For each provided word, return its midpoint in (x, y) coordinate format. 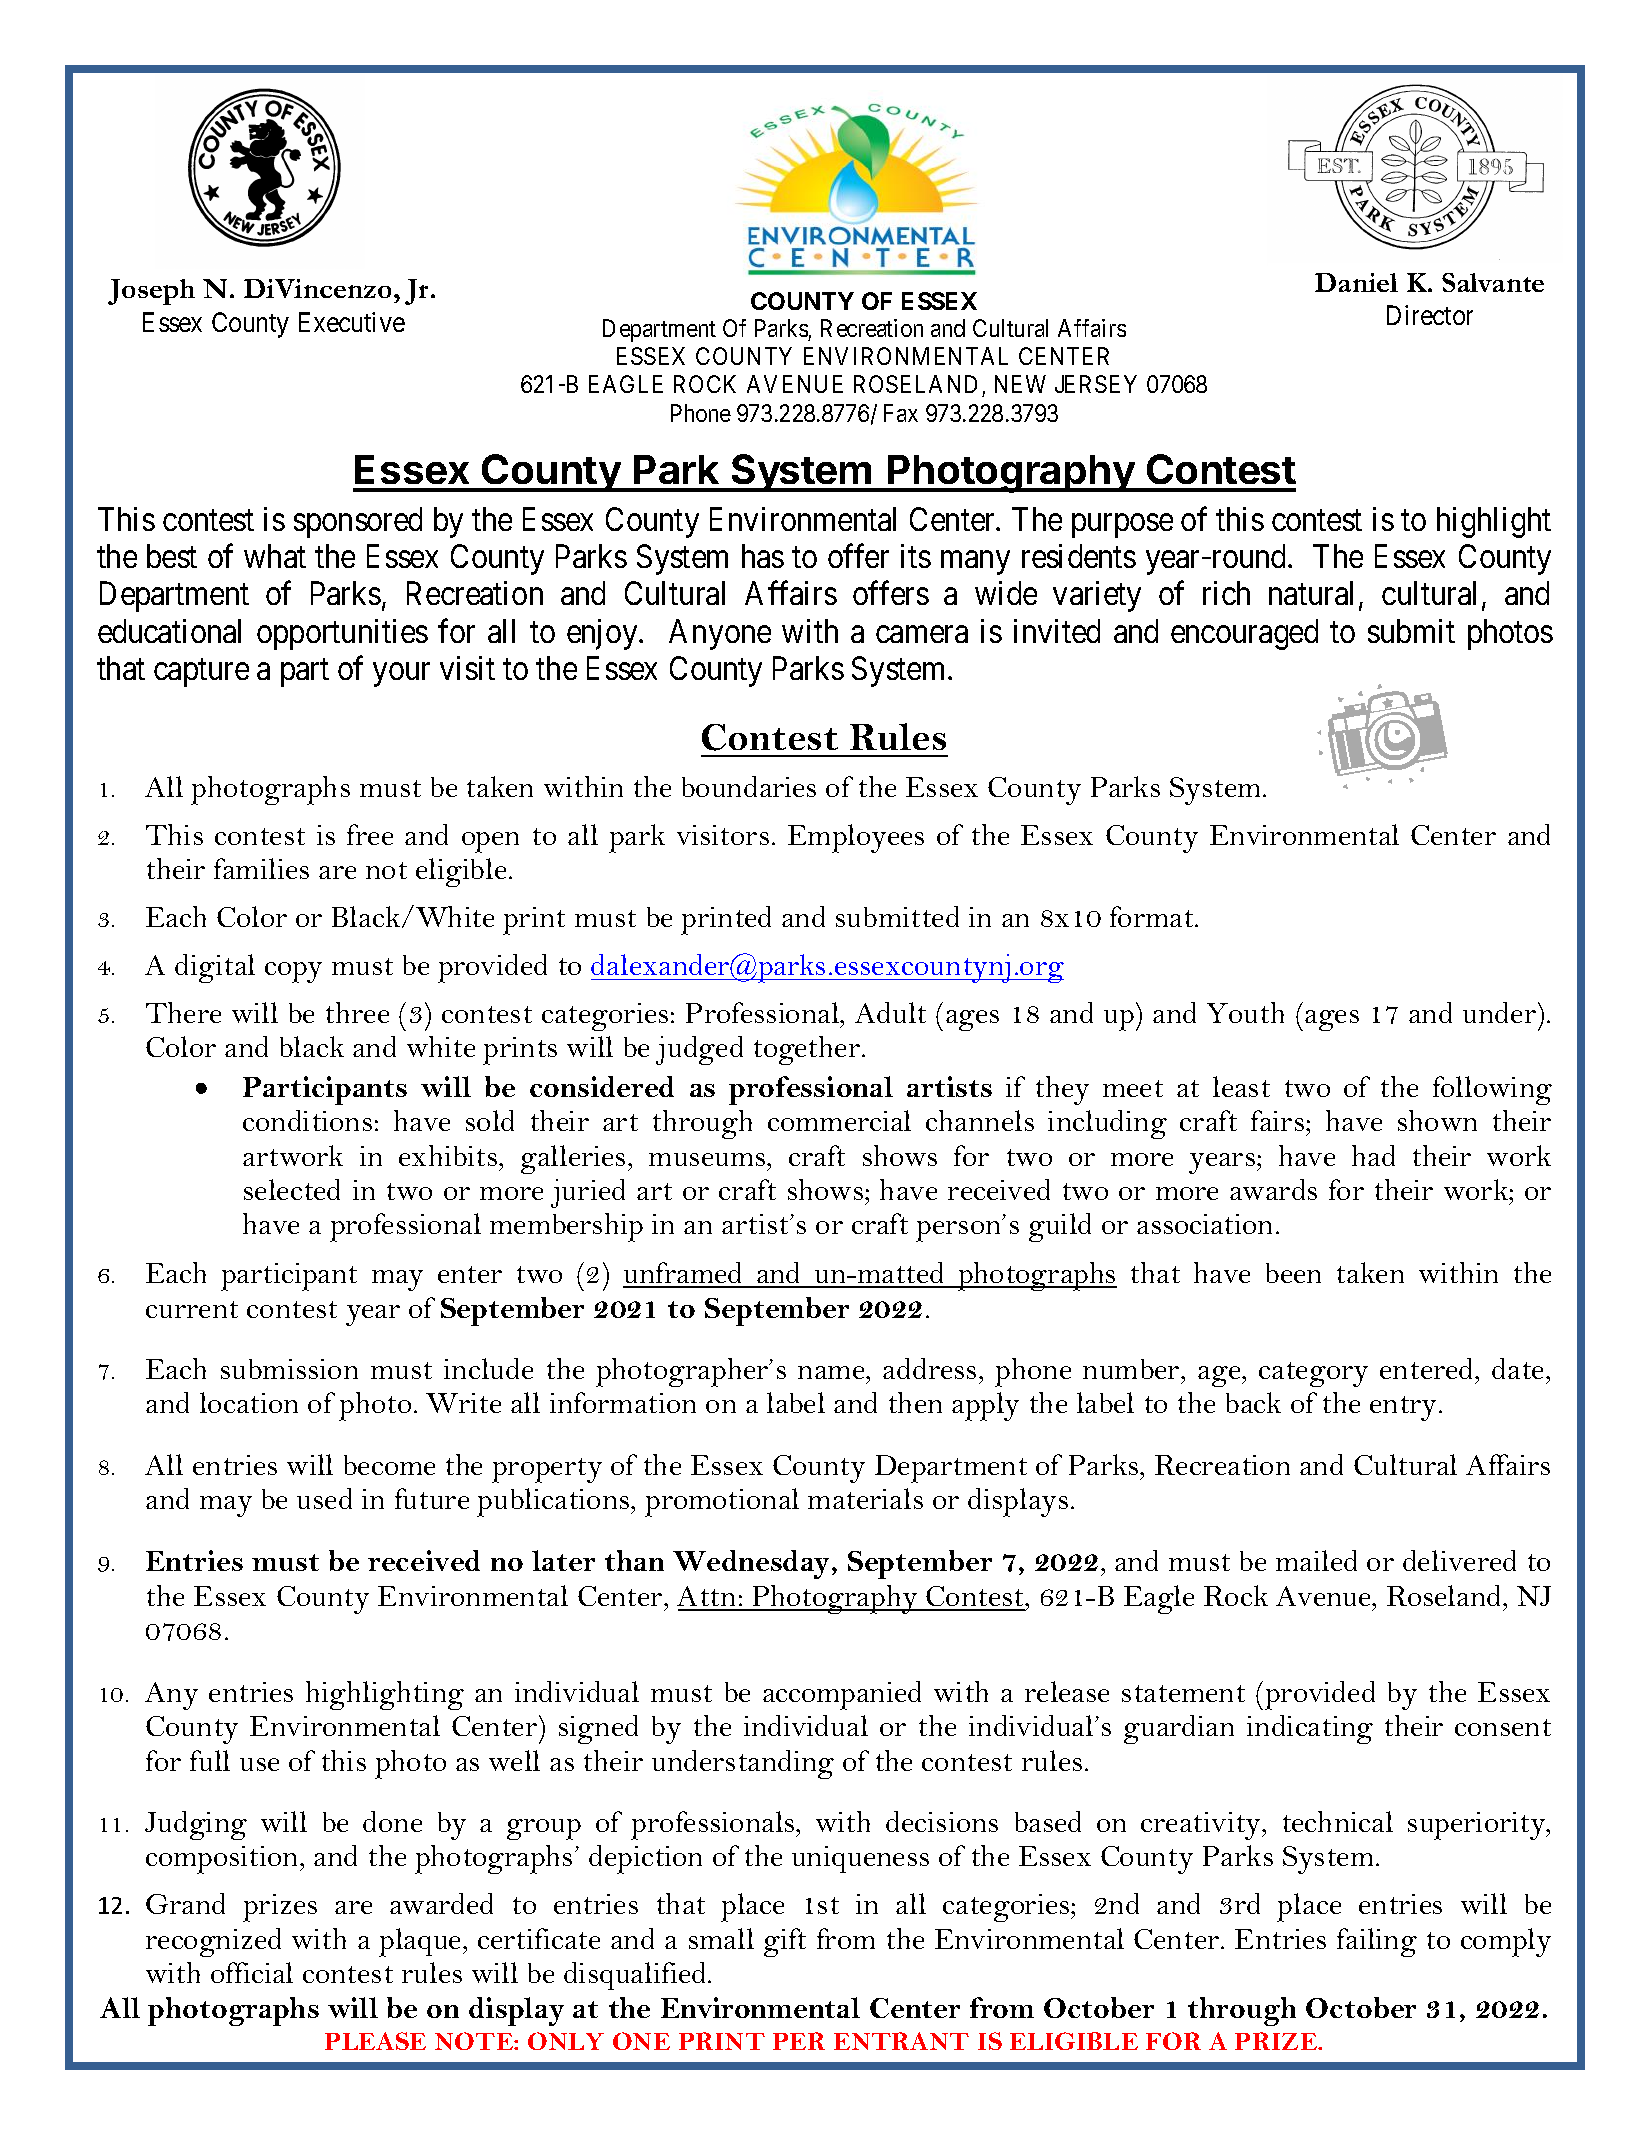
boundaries (749, 786)
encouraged (1244, 634)
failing (1377, 1942)
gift (785, 1942)
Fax (901, 413)
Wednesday (753, 1564)
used (324, 1498)
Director (1430, 315)
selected (292, 1189)
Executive (352, 322)
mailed (1316, 1560)
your (401, 675)
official (252, 1972)
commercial (839, 1120)
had (1373, 1155)
